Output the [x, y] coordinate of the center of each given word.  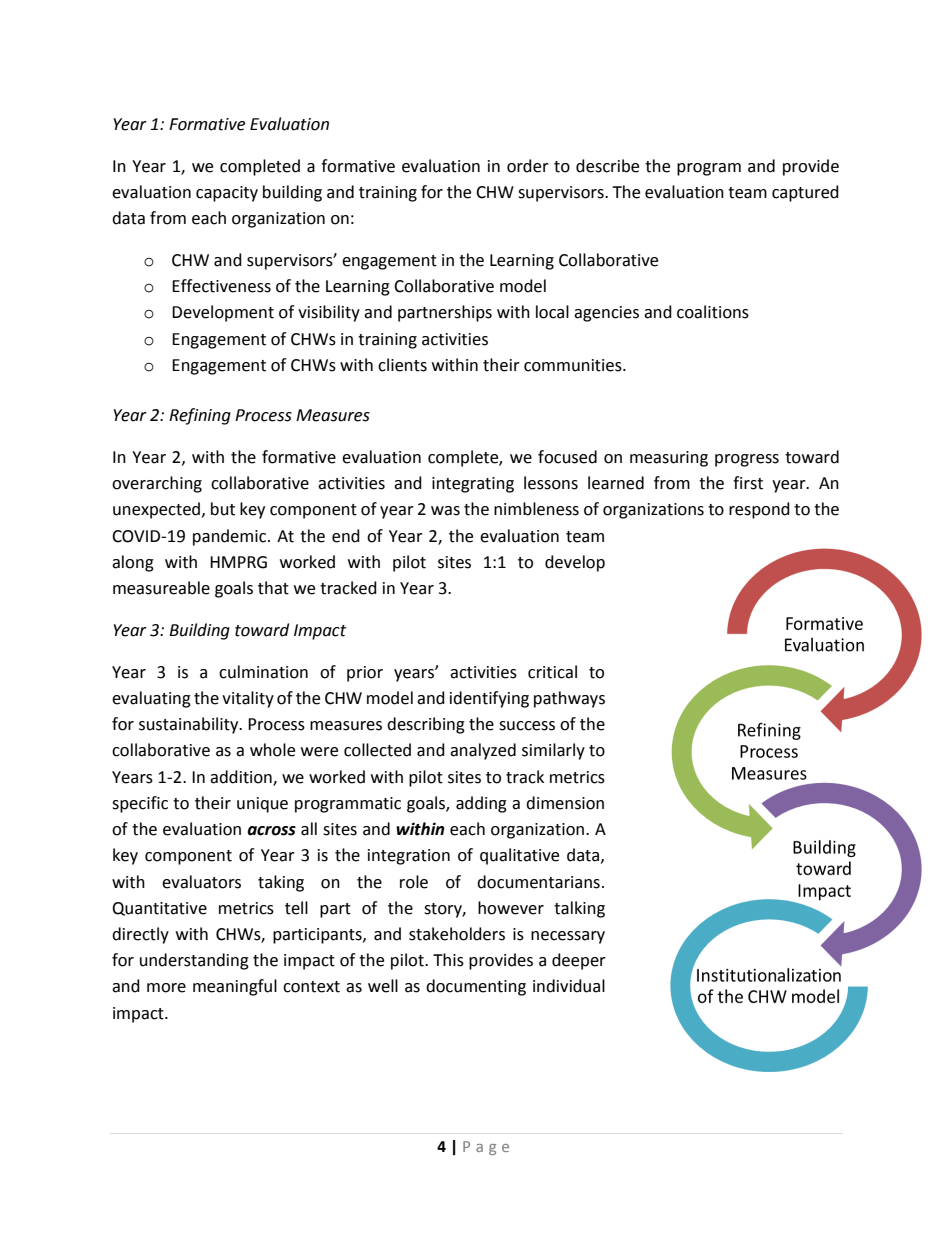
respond [759, 510]
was [445, 511]
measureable [161, 588]
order [528, 166]
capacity [227, 194]
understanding [194, 961]
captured [805, 193]
